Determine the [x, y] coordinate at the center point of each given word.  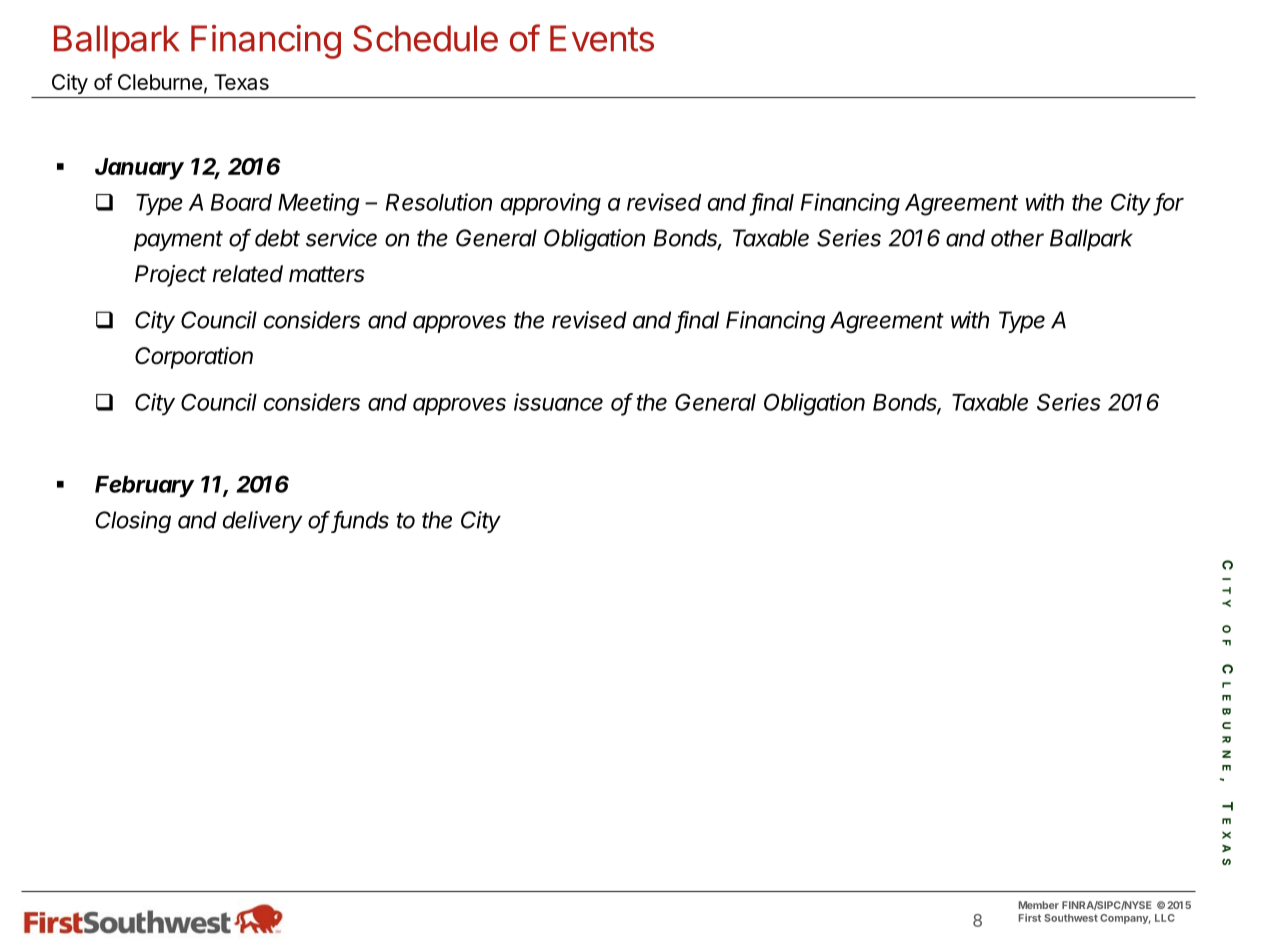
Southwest [1071, 918]
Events [602, 38]
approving [551, 204]
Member [1038, 905]
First [1029, 918]
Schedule [425, 38]
